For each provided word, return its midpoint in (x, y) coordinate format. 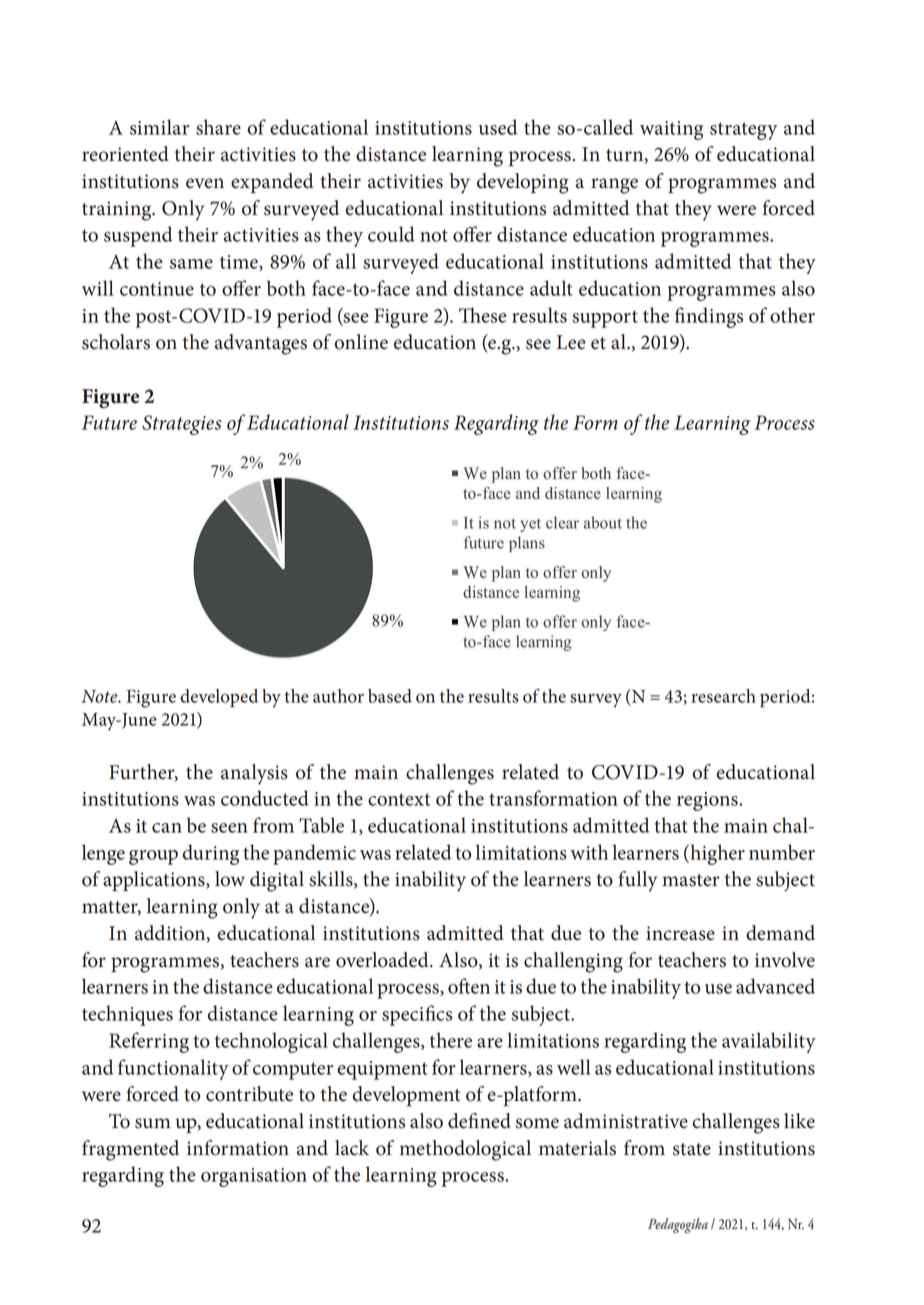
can (167, 828)
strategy (743, 131)
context (399, 799)
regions (708, 801)
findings (709, 317)
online (361, 342)
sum (153, 1123)
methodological (465, 1150)
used (498, 127)
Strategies (182, 425)
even (205, 183)
